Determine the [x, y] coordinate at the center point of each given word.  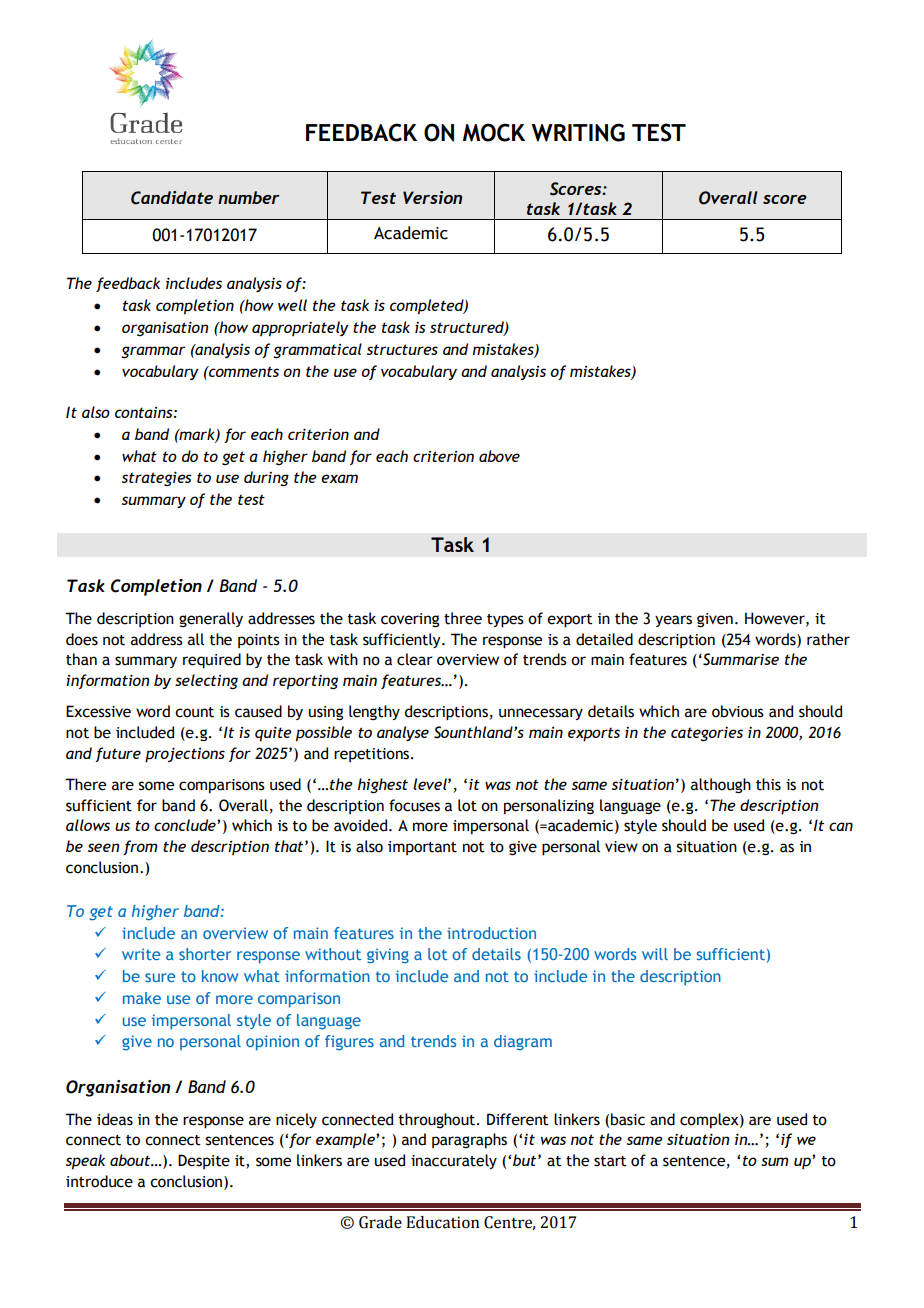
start [610, 1161]
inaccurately [454, 1161]
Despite [204, 1161]
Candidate [172, 198]
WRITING [578, 132]
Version [432, 197]
